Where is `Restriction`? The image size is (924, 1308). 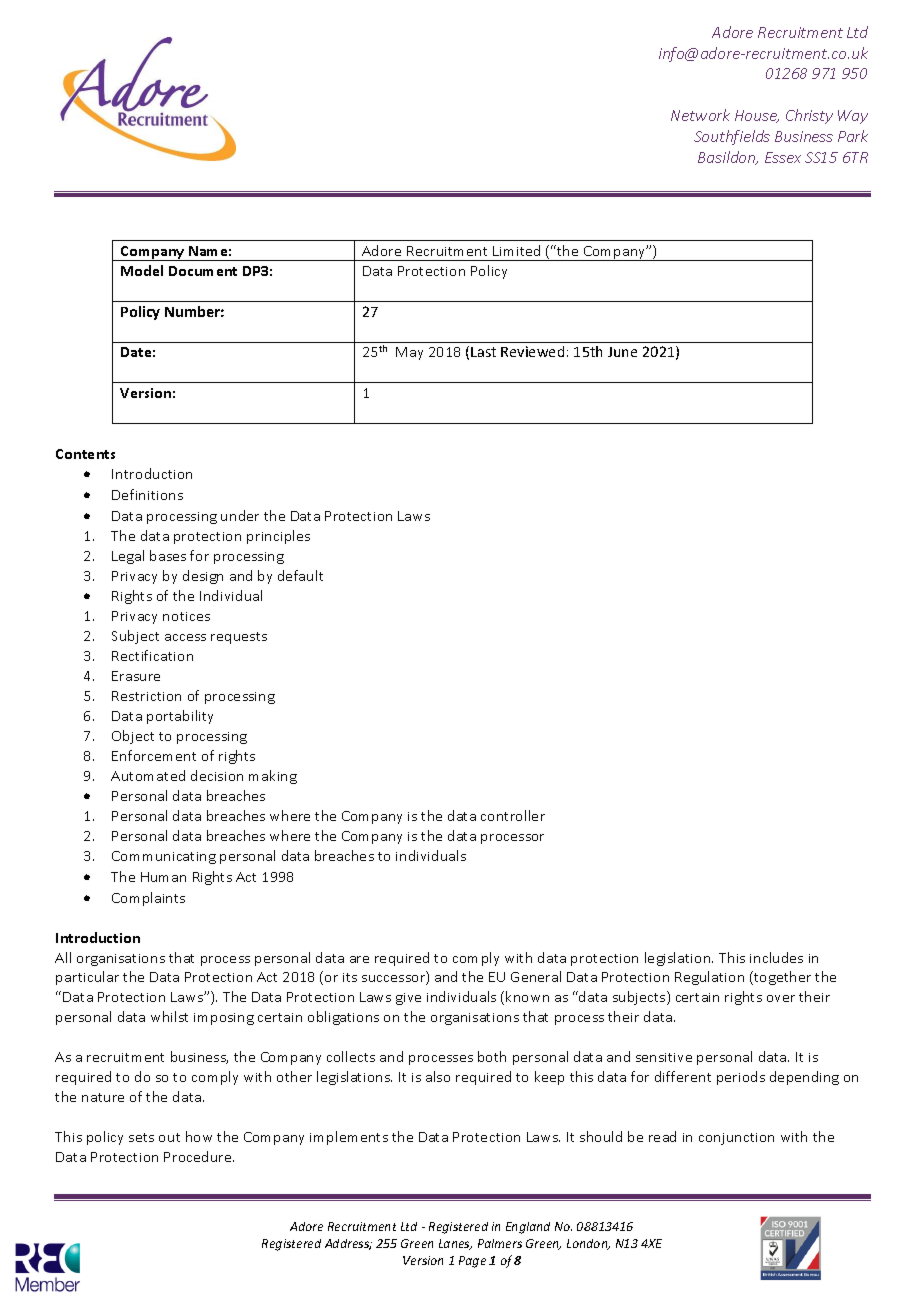 Restriction is located at coordinates (146, 696).
